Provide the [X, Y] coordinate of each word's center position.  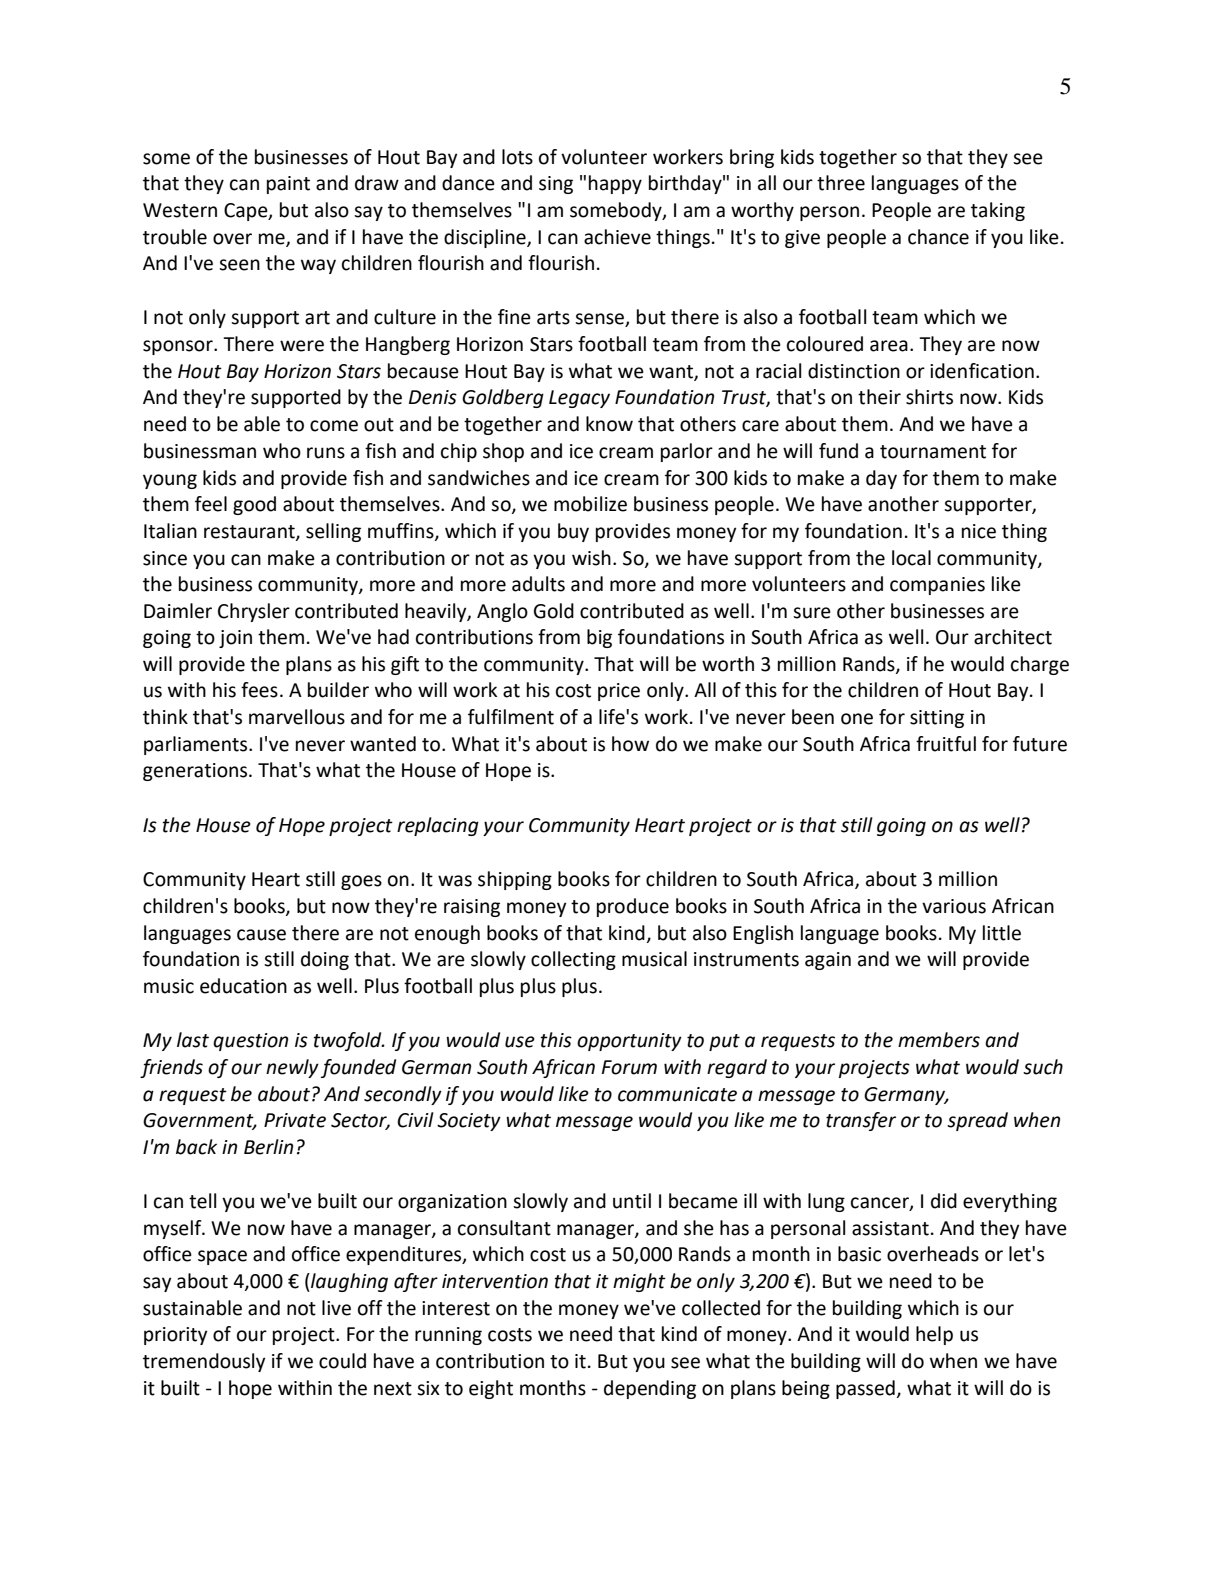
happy [615, 184]
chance [938, 237]
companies [937, 586]
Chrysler [254, 612]
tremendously [204, 1362]
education [243, 986]
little [1002, 933]
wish [591, 558]
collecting [573, 960]
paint [288, 185]
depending [650, 1389]
